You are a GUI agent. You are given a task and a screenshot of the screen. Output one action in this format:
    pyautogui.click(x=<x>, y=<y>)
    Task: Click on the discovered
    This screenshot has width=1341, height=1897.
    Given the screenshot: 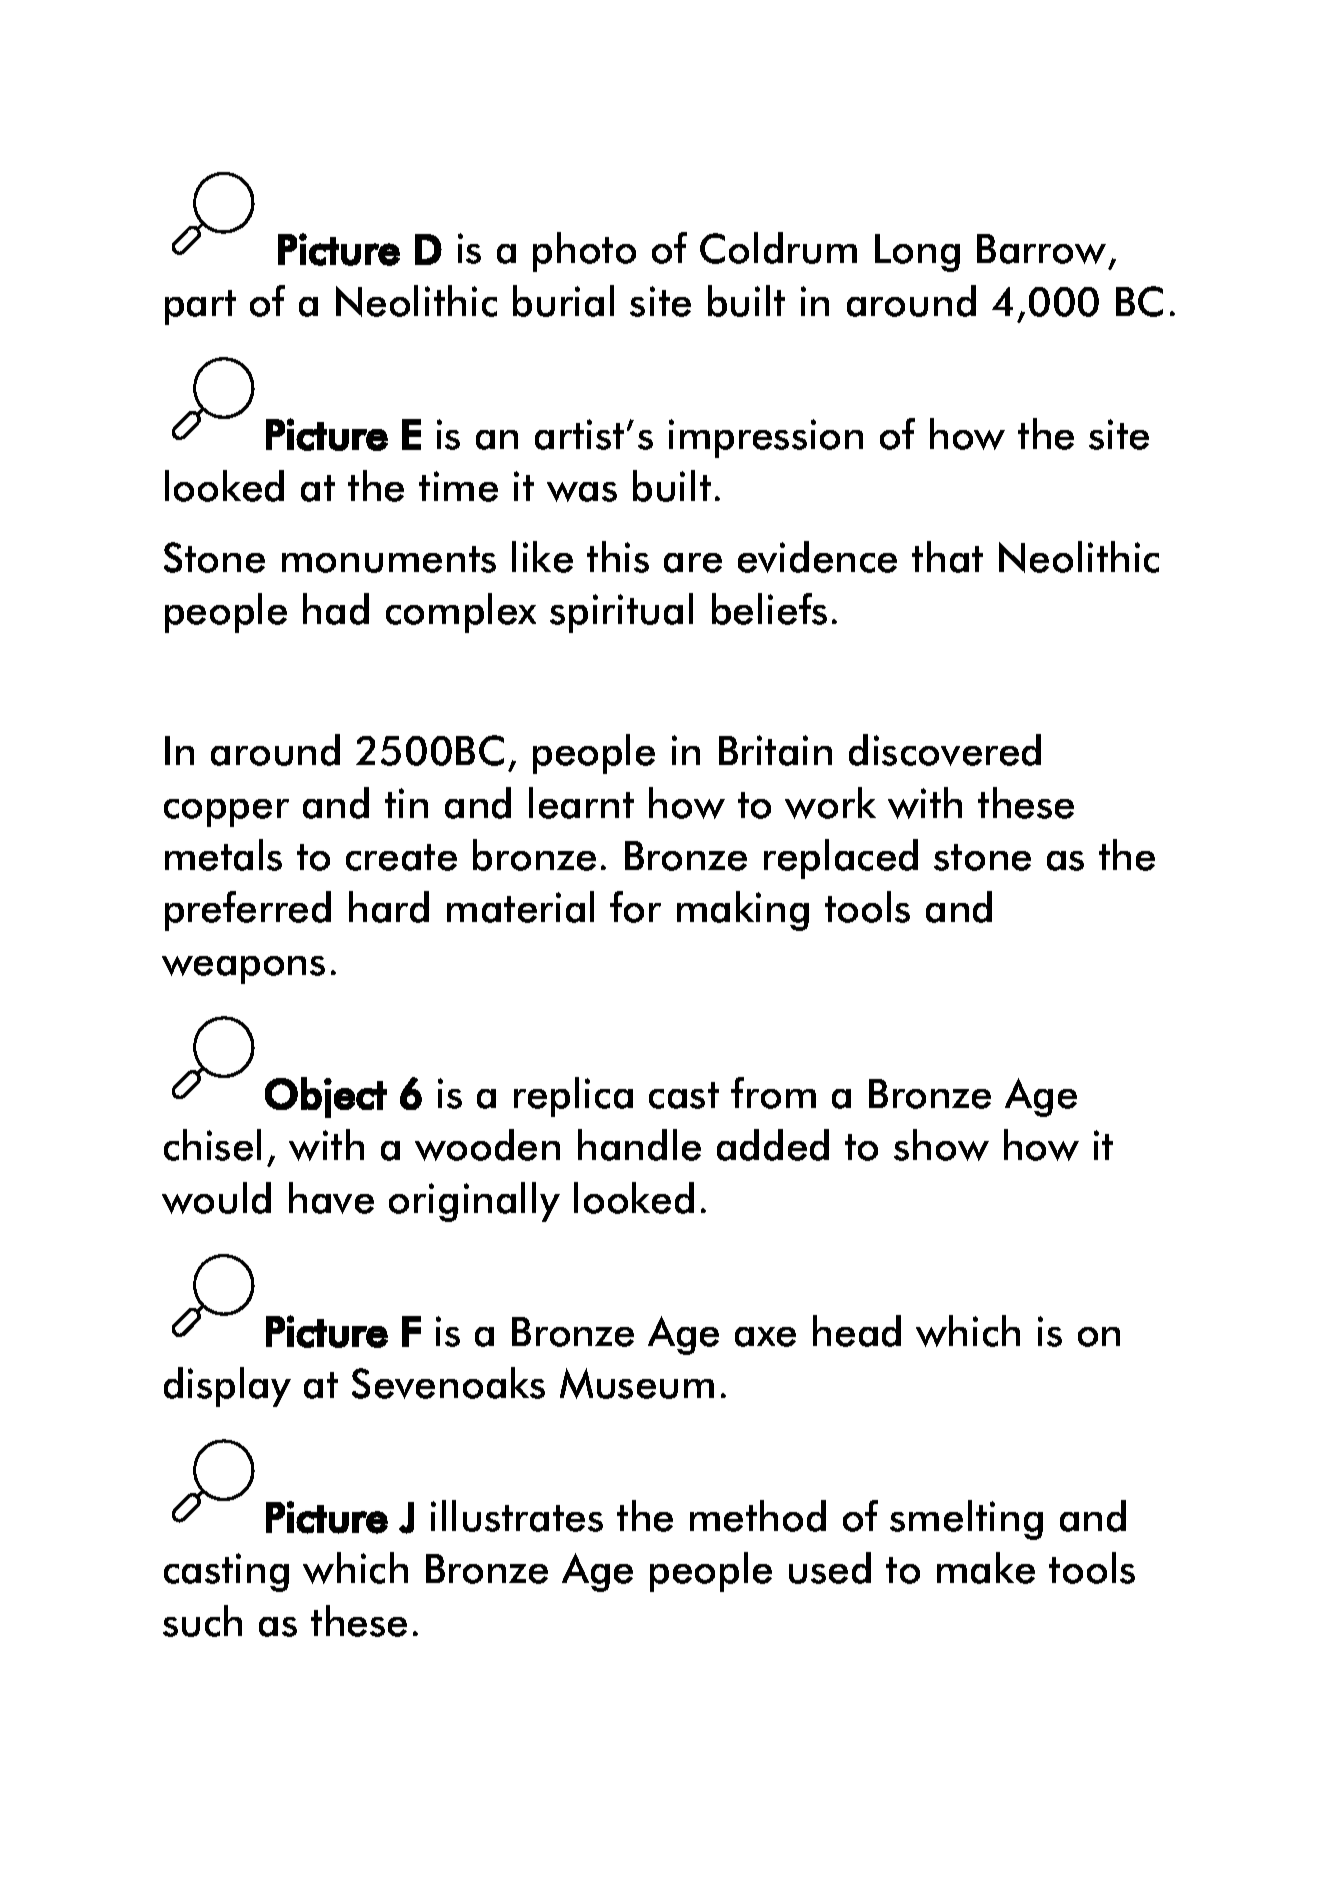 What is the action you would take?
    pyautogui.click(x=945, y=750)
